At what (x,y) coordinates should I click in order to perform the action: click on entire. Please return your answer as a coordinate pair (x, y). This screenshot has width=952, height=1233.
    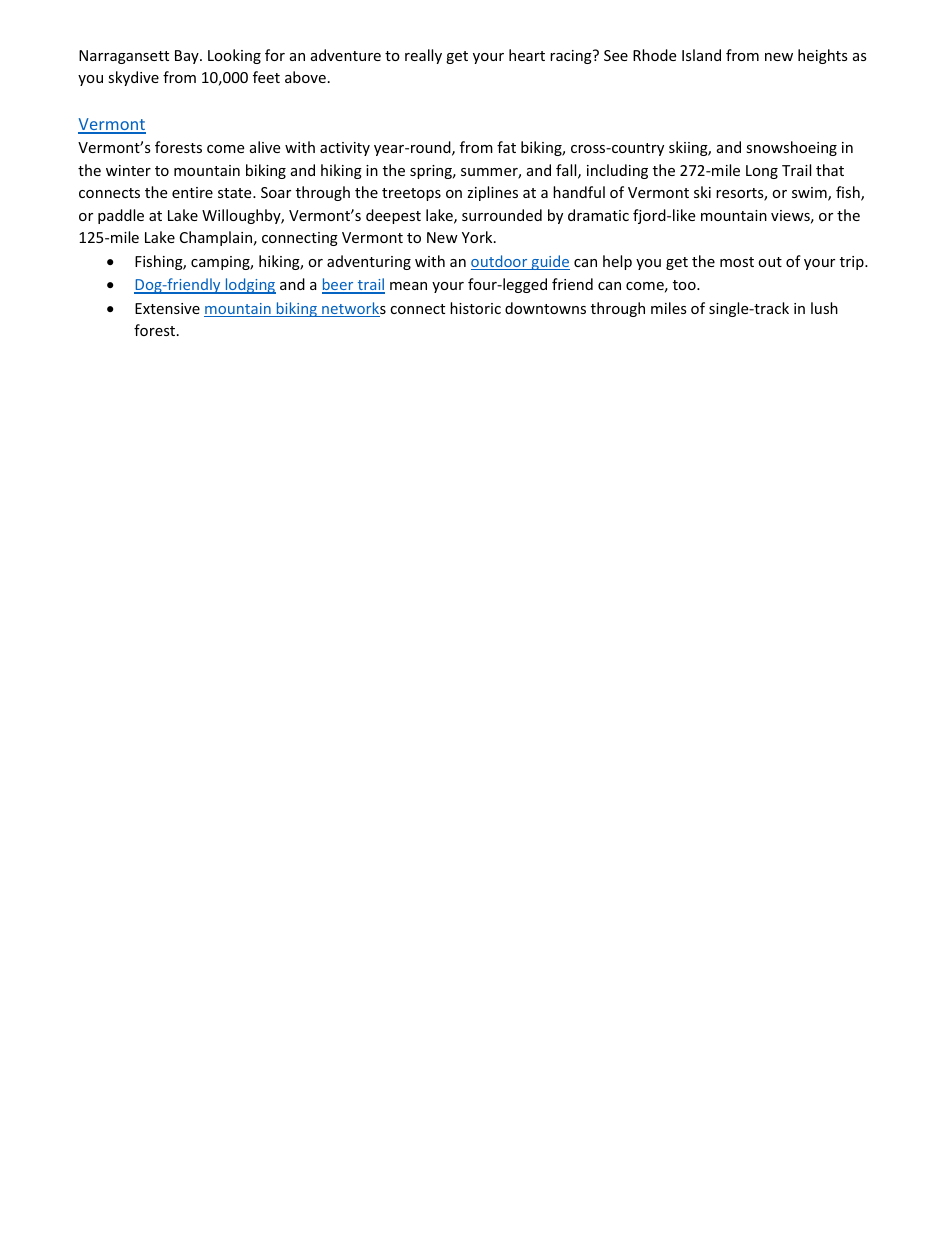
    Looking at the image, I should click on (192, 192).
